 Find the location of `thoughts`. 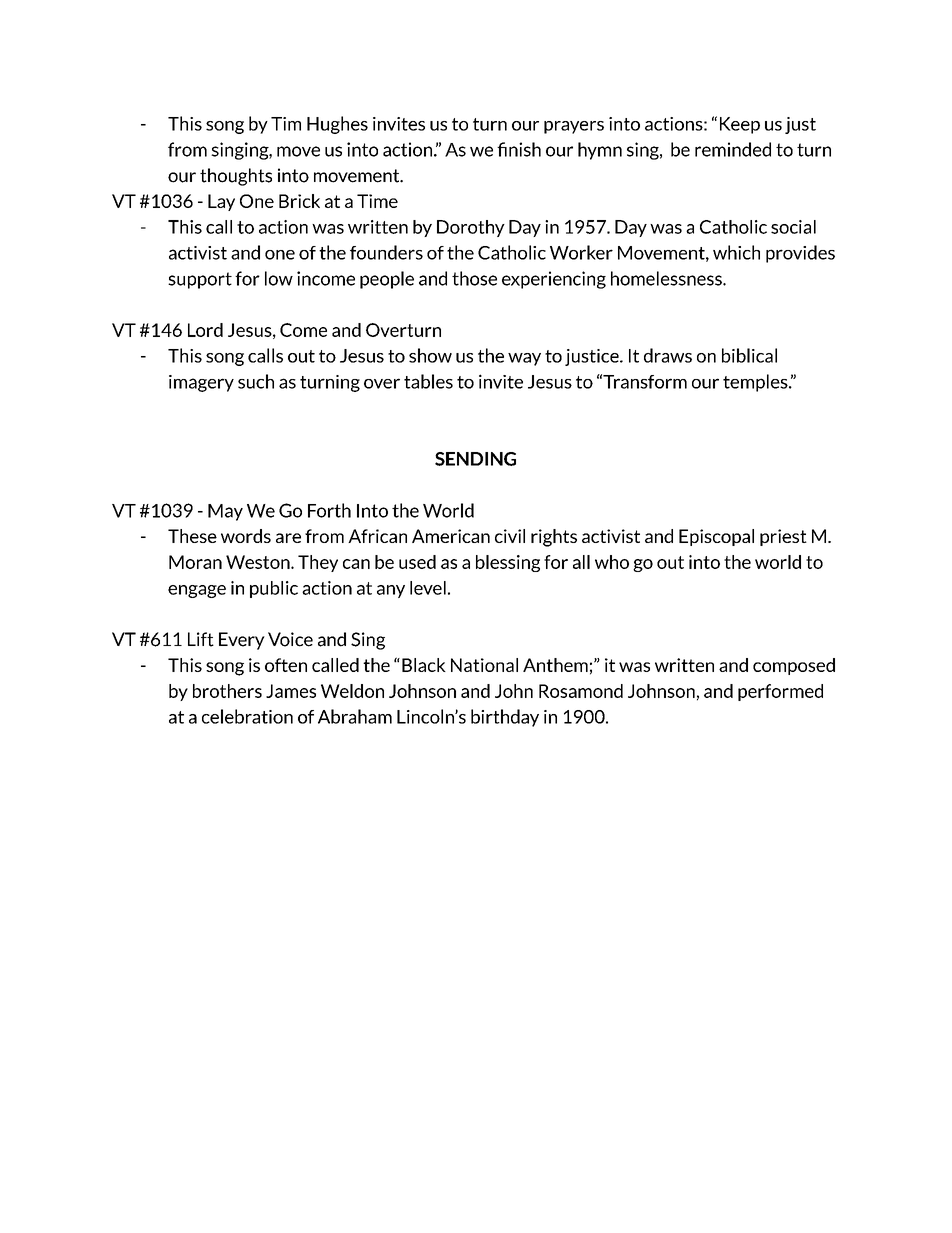

thoughts is located at coordinates (236, 177).
